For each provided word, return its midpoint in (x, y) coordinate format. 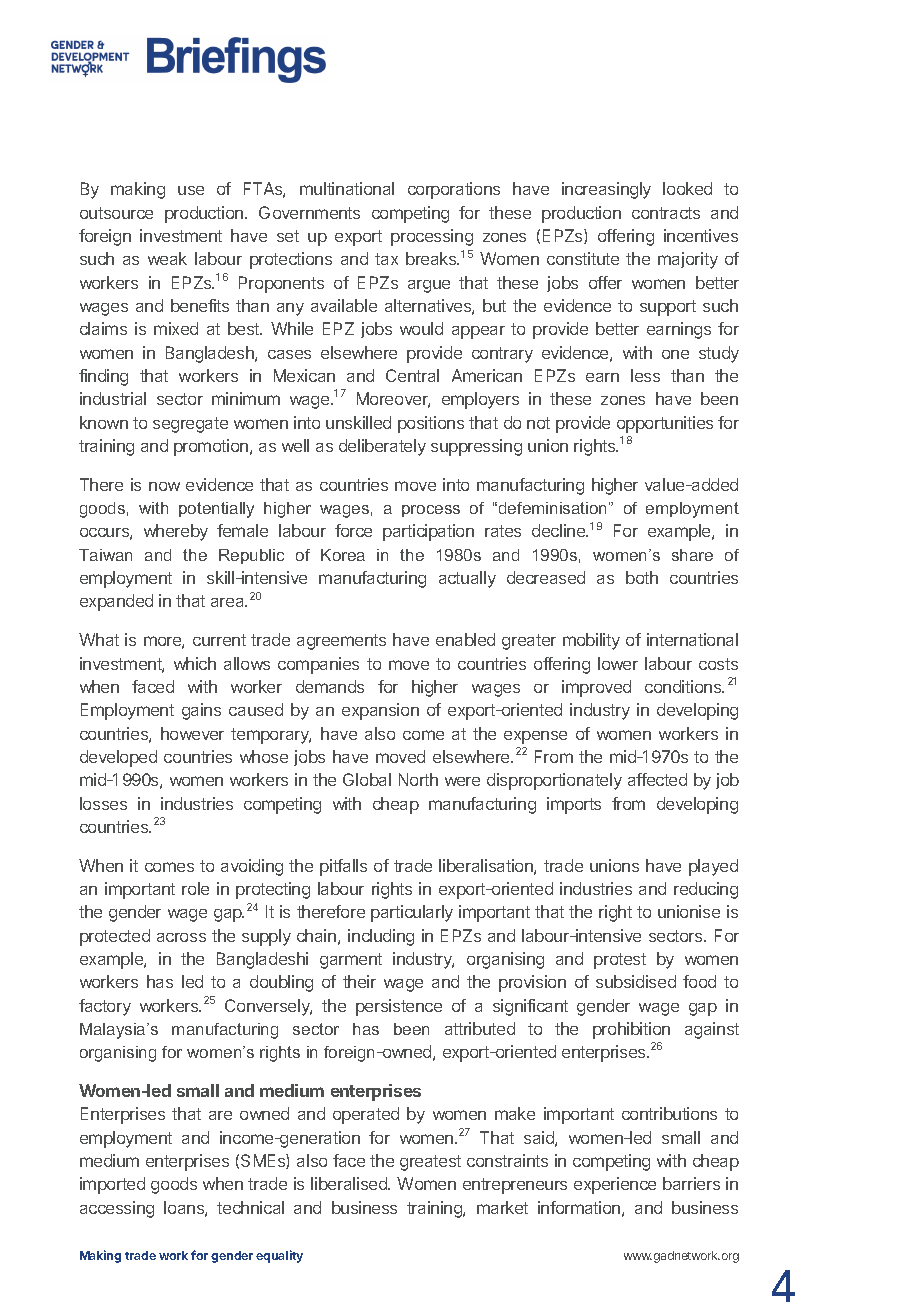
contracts (666, 213)
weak (167, 258)
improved (596, 688)
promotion (212, 447)
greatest (430, 1163)
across (181, 937)
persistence (399, 1007)
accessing (117, 1209)
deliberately (382, 447)
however (192, 733)
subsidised (636, 981)
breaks (432, 258)
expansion (380, 711)
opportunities (665, 424)
